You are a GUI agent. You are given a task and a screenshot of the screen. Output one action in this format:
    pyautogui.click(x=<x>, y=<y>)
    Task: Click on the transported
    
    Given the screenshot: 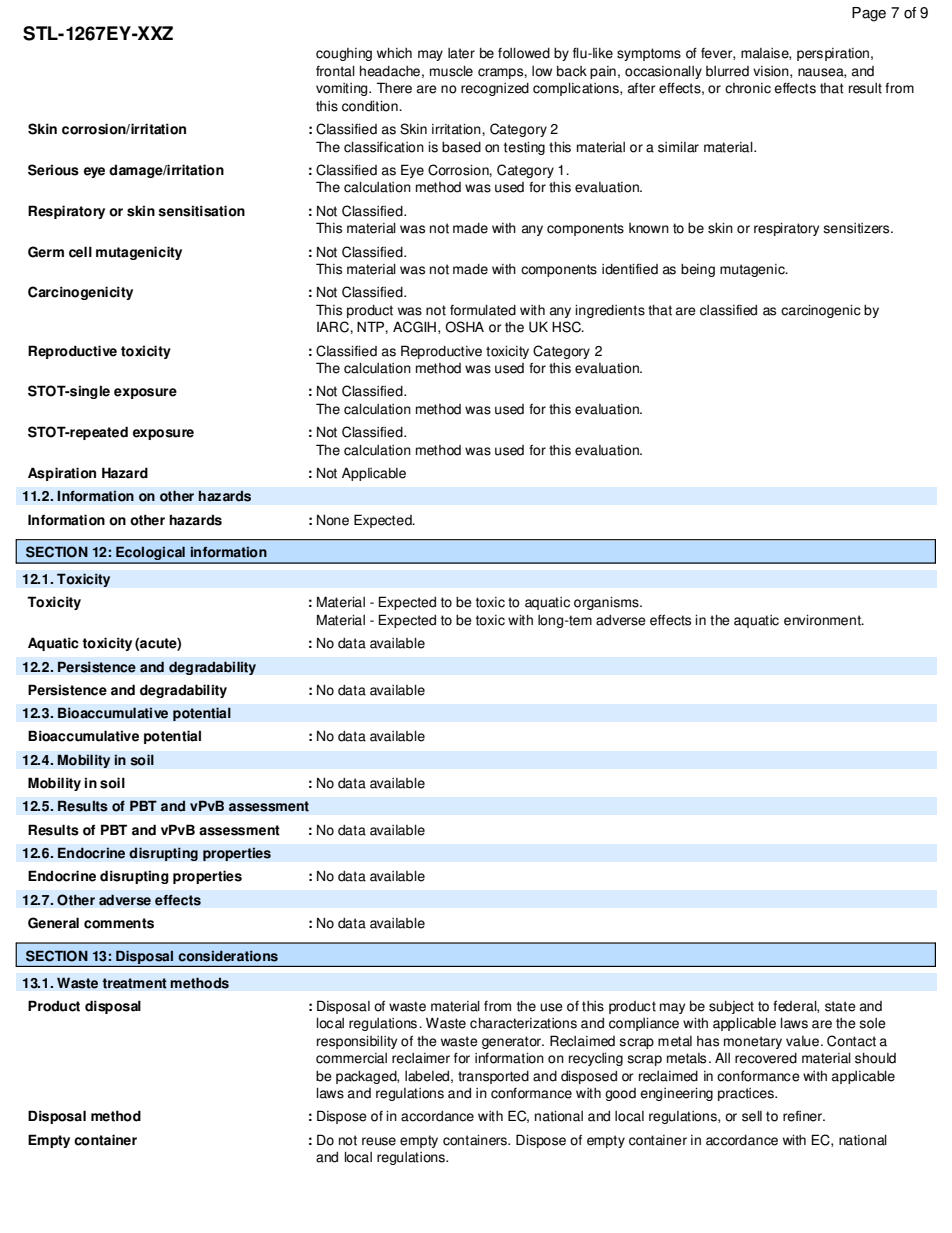 What is the action you would take?
    pyautogui.click(x=493, y=1077)
